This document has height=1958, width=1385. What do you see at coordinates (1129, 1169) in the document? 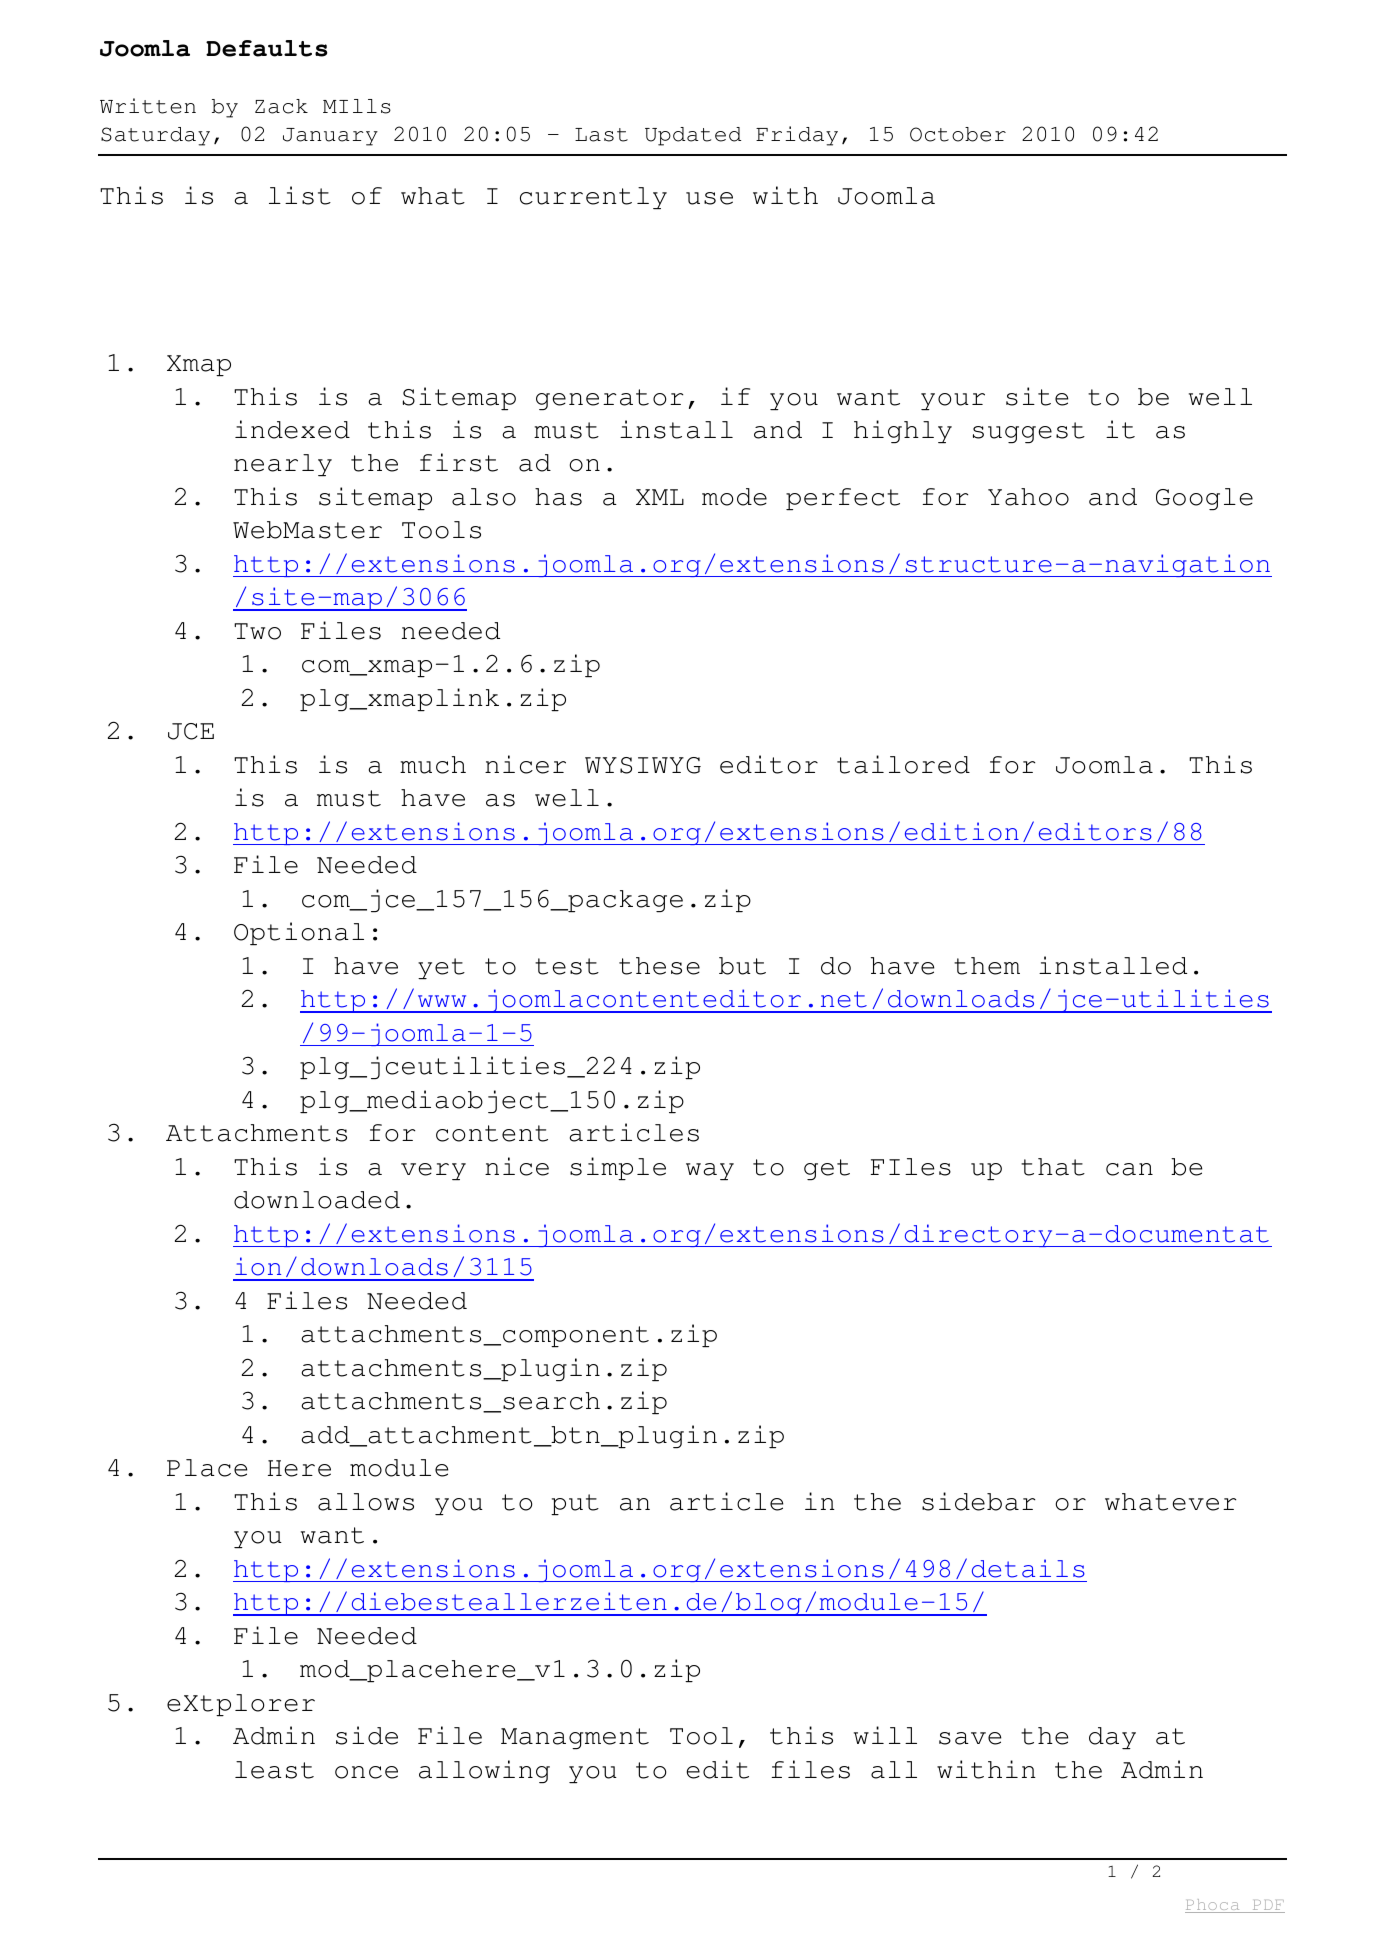
I see `can` at bounding box center [1129, 1169].
